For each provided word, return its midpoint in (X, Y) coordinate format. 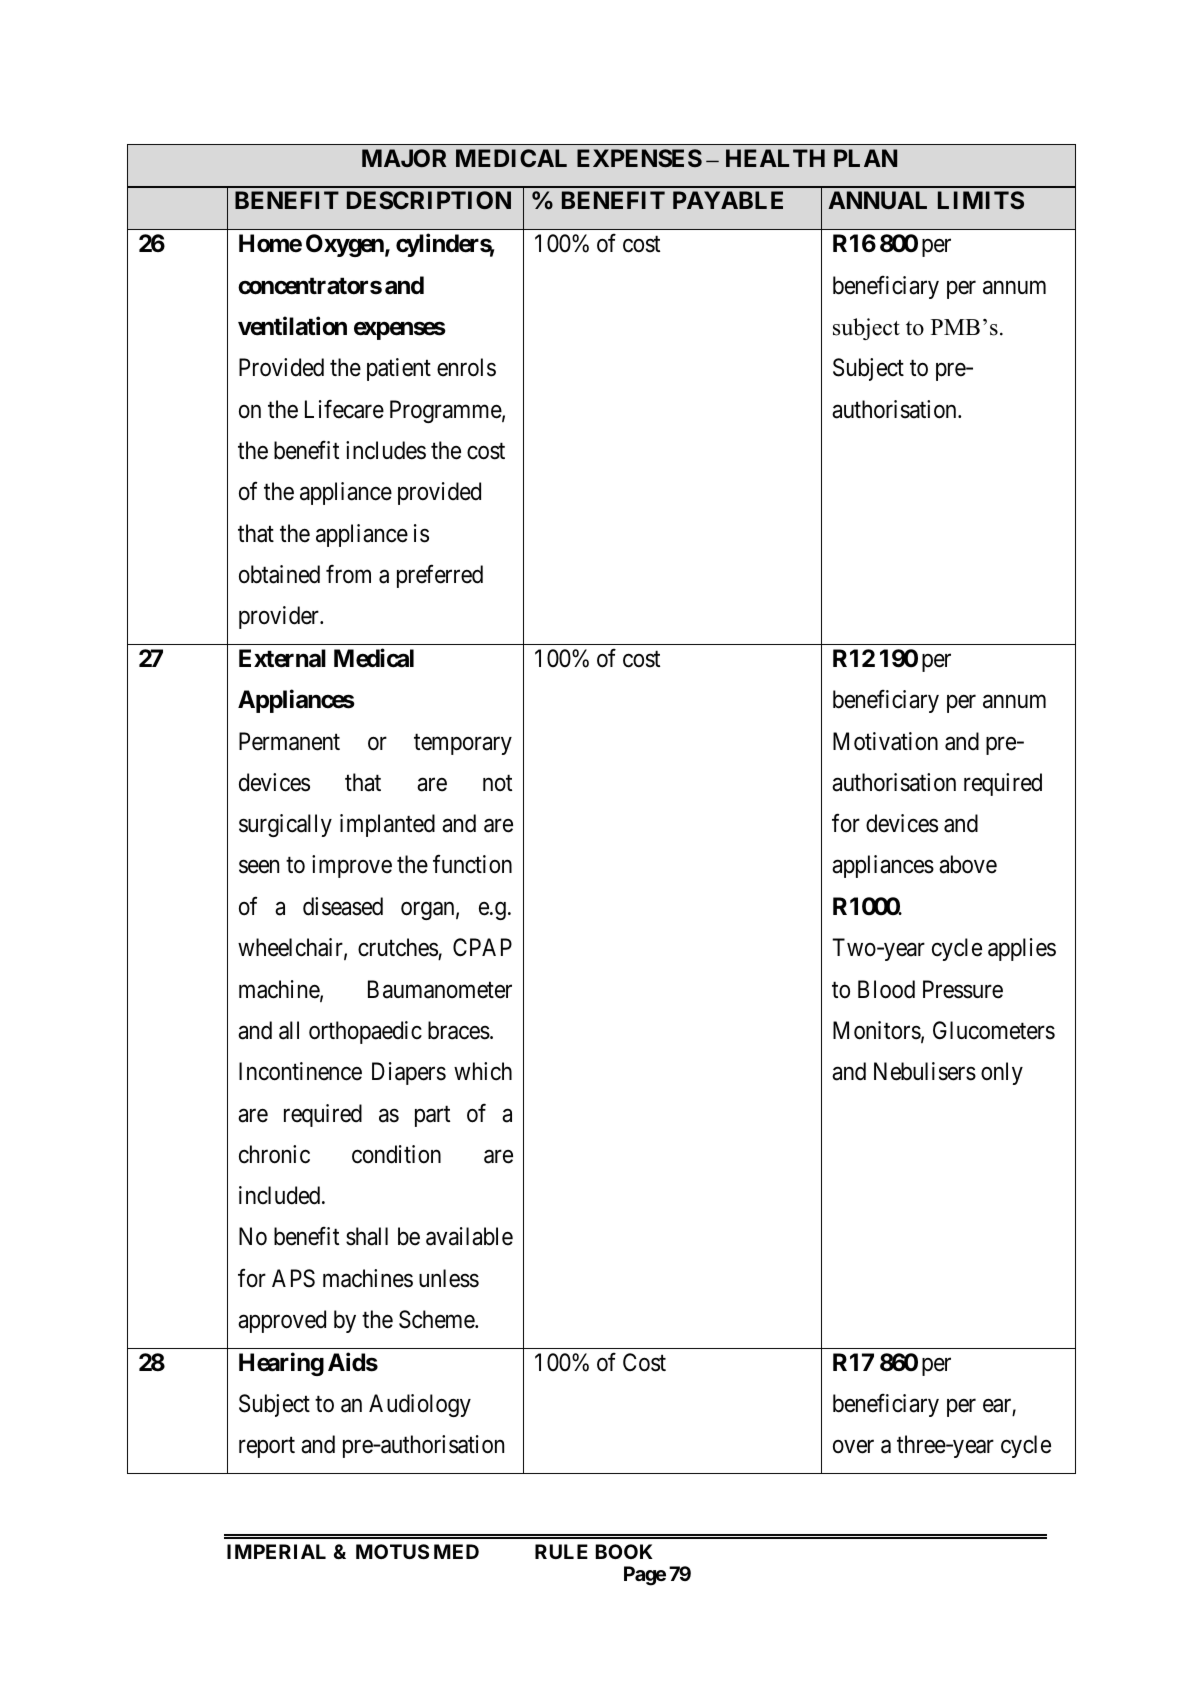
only (1002, 1073)
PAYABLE (728, 200)
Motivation (885, 741)
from (348, 574)
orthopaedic (365, 1032)
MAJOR (404, 158)
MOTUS (392, 1551)
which (483, 1071)
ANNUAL (877, 200)
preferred (440, 576)
